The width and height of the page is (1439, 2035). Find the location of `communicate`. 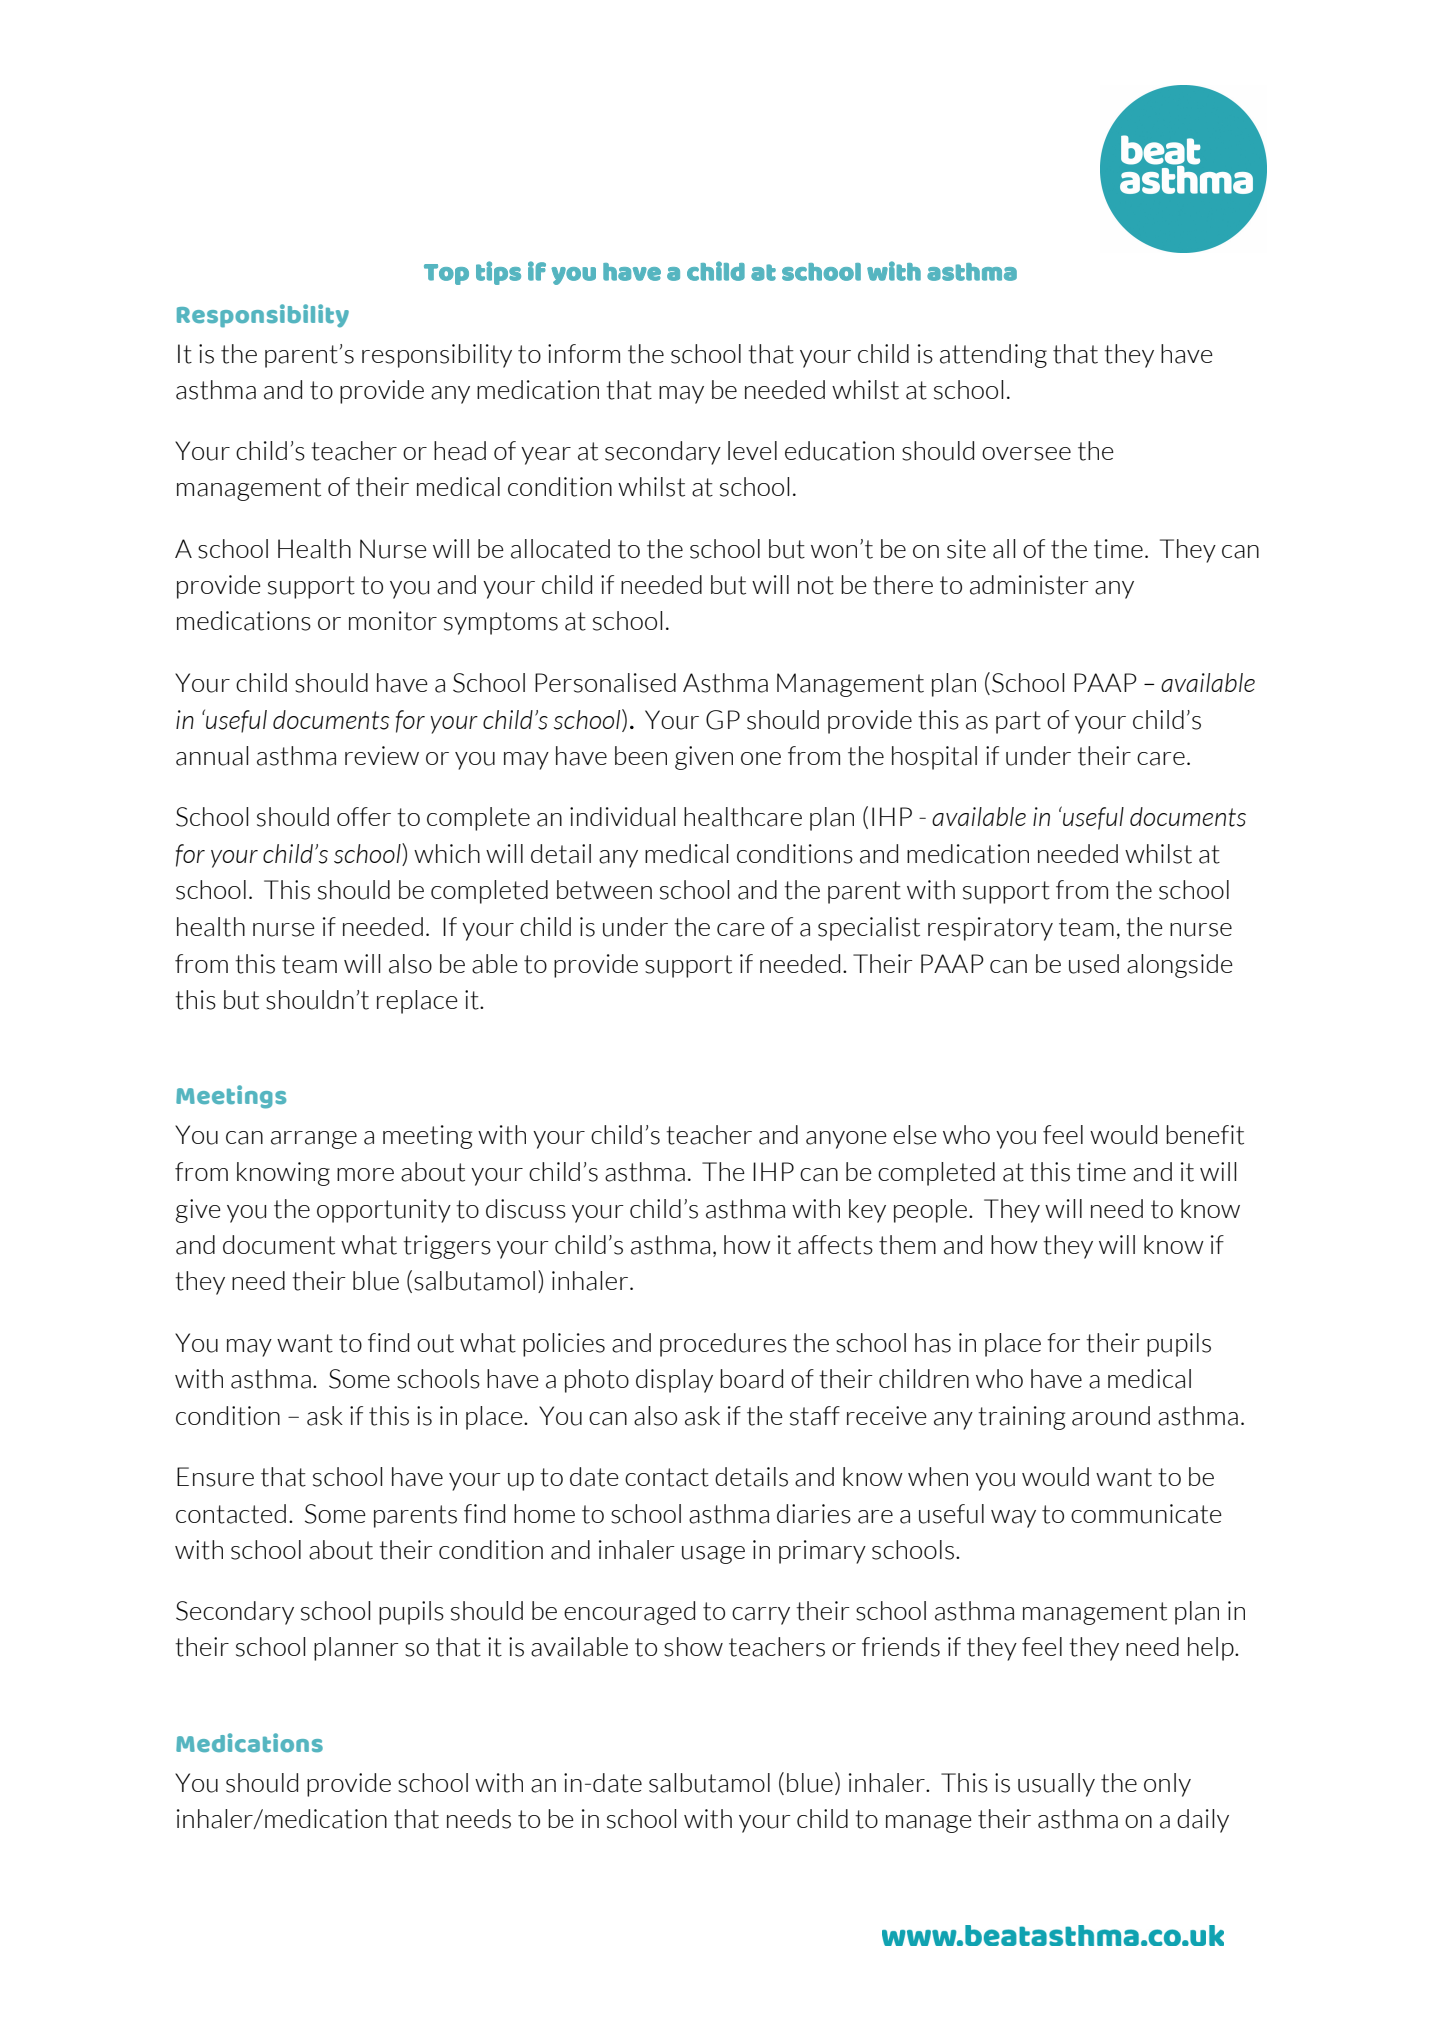

communicate is located at coordinates (1146, 1514).
